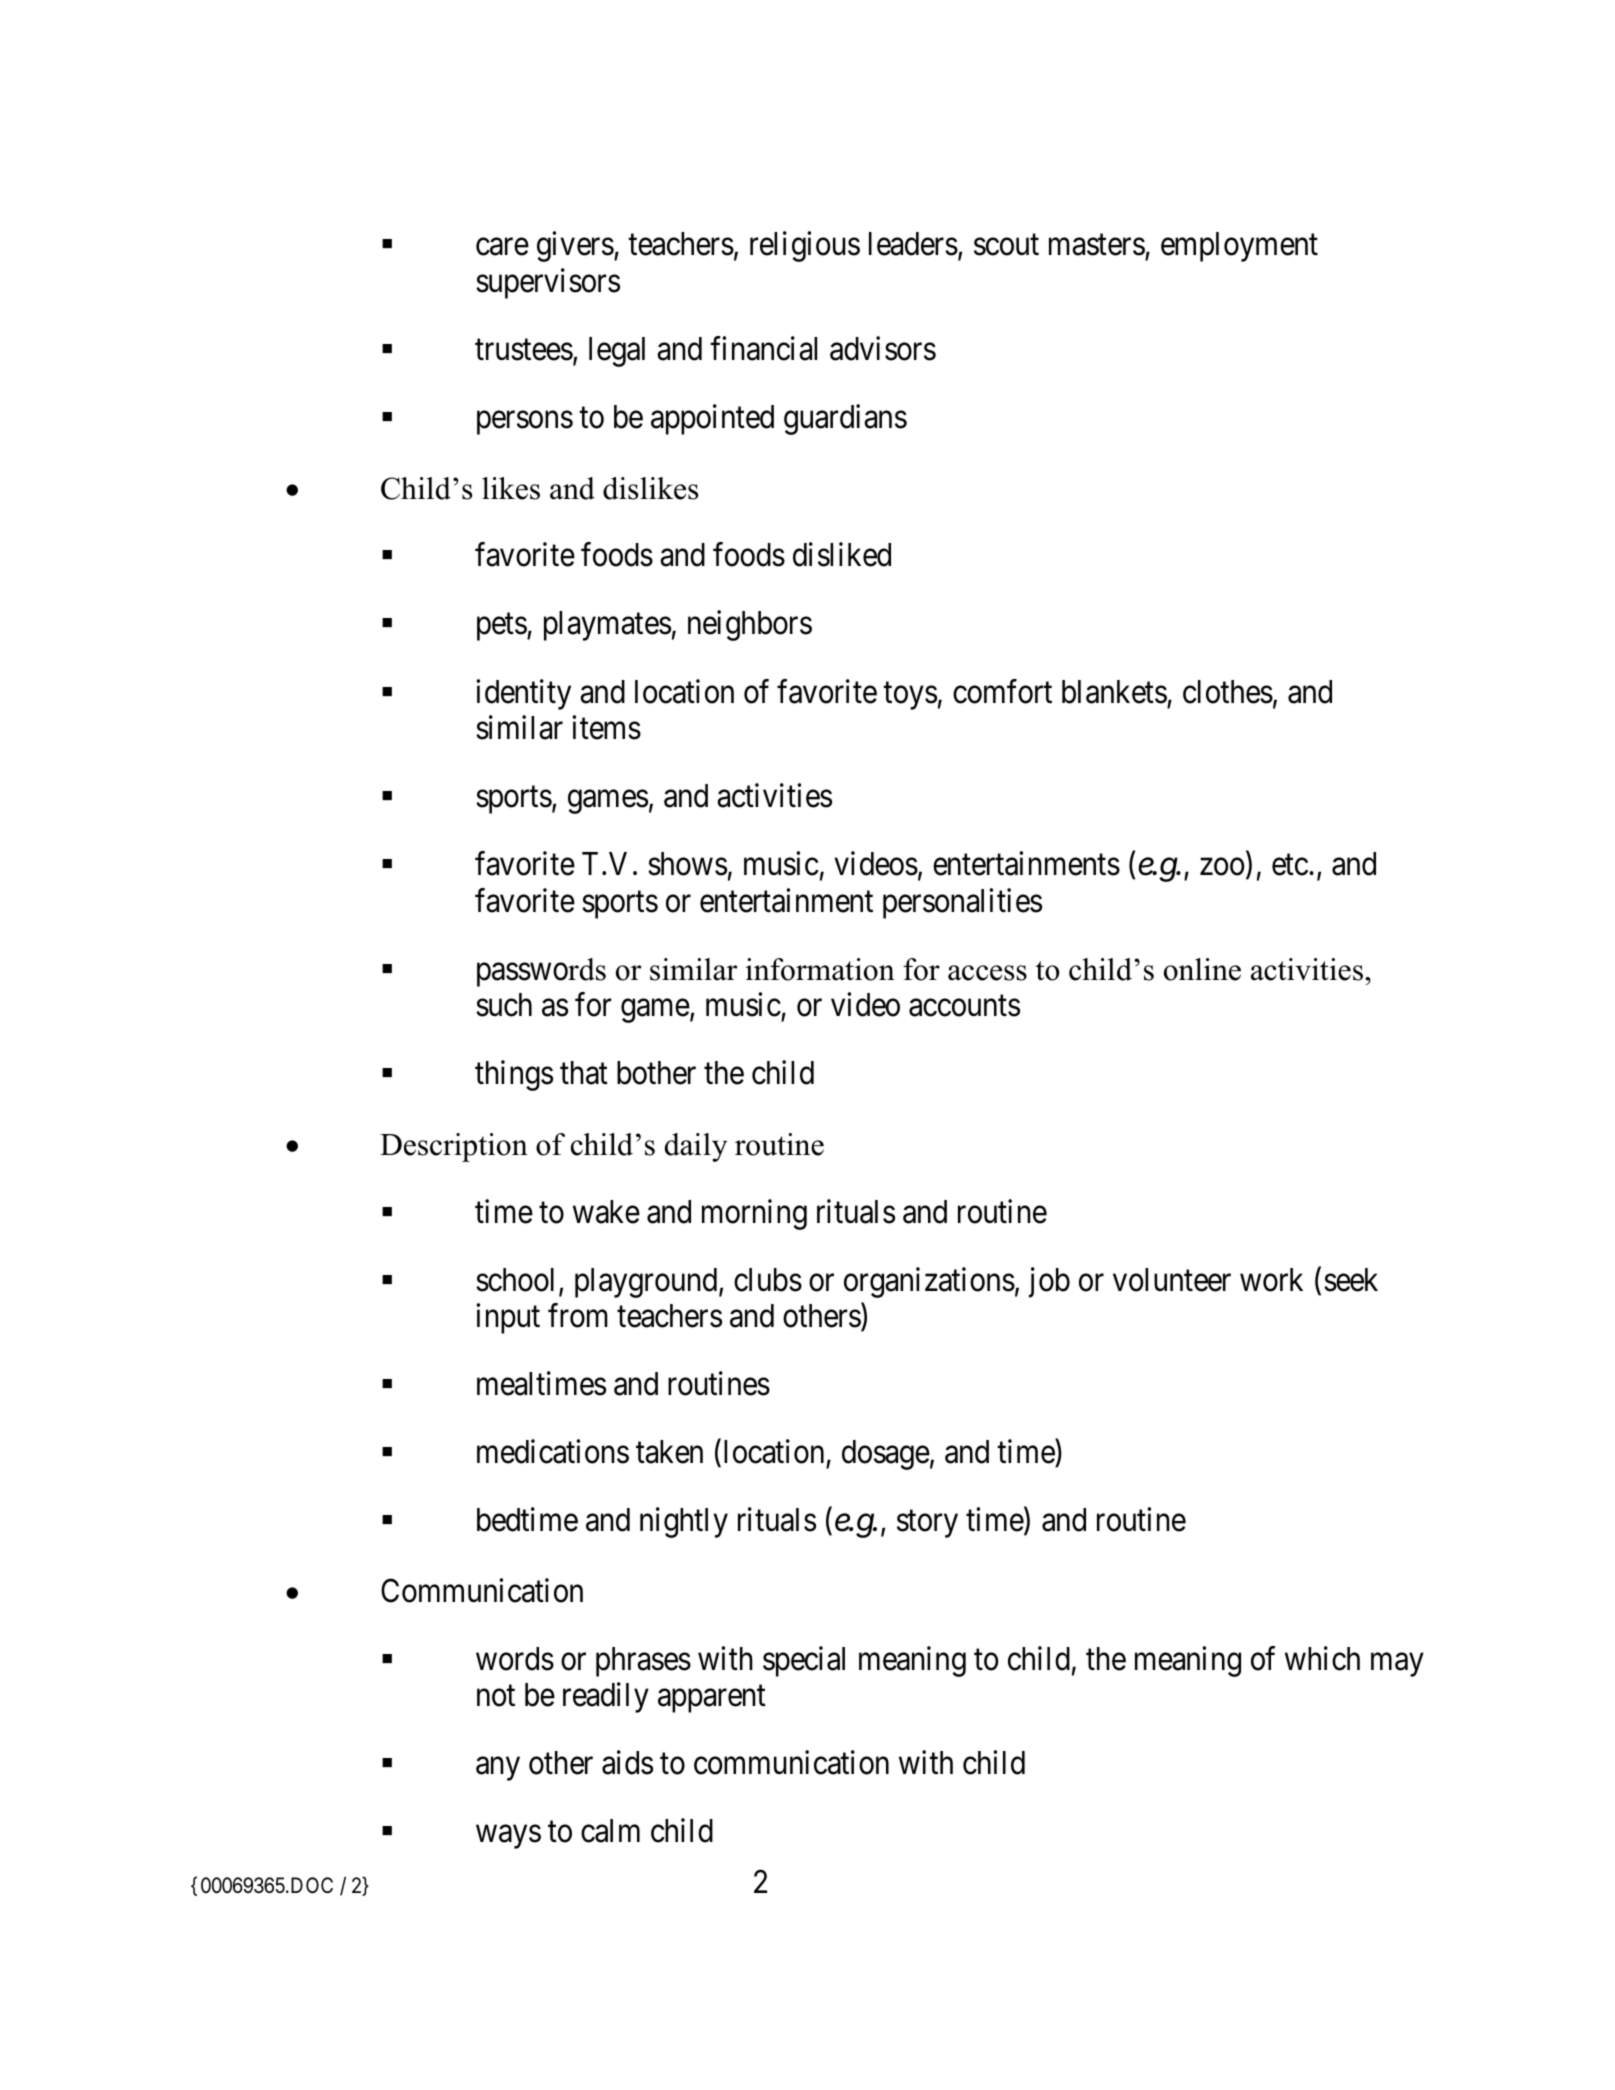  Describe the element at coordinates (498, 1769) in the screenshot. I see `any` at that location.
